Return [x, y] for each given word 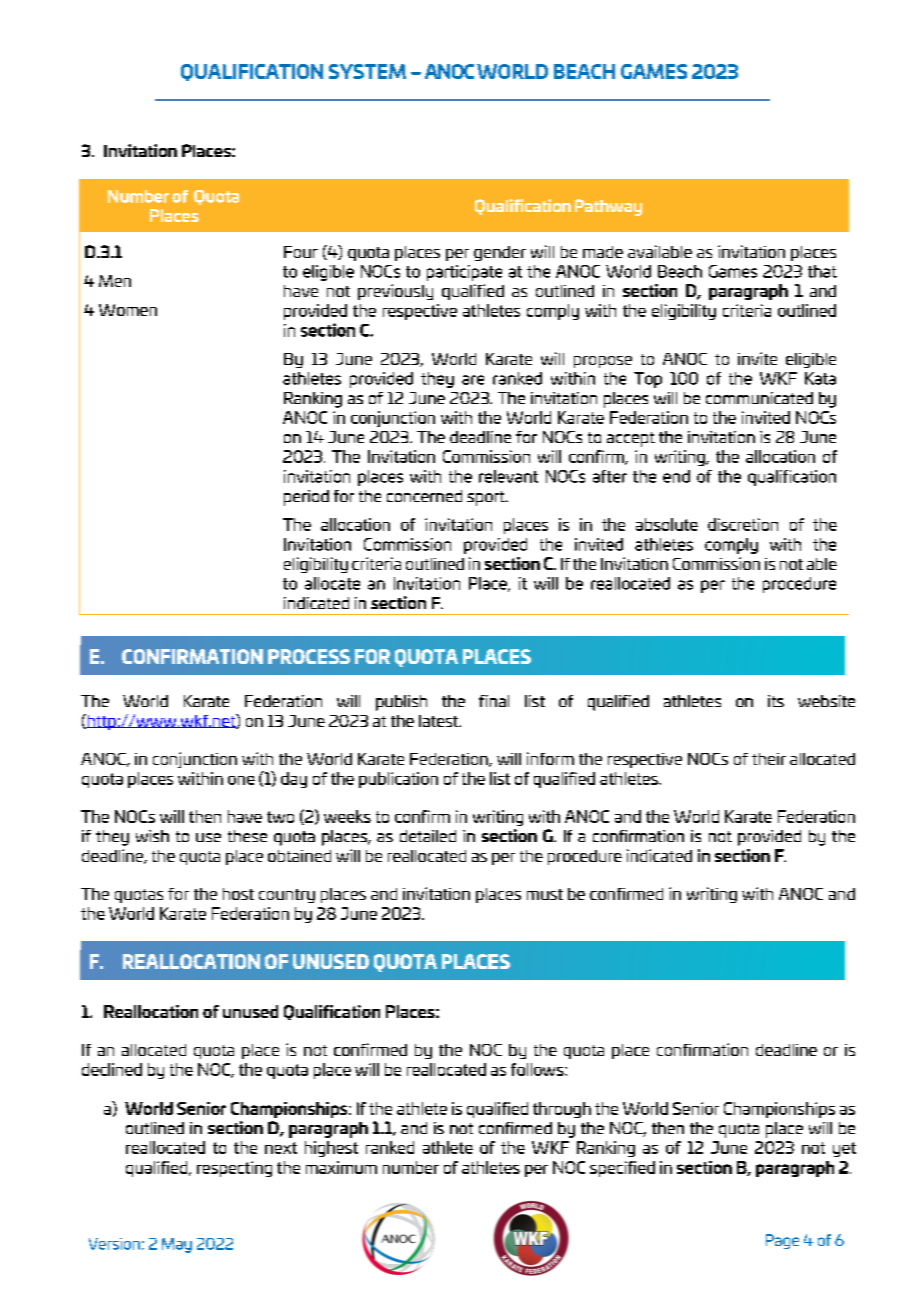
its [776, 701]
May [177, 1245]
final [494, 701]
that [822, 271]
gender [500, 253]
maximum [341, 1167]
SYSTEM [367, 71]
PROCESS [309, 656]
